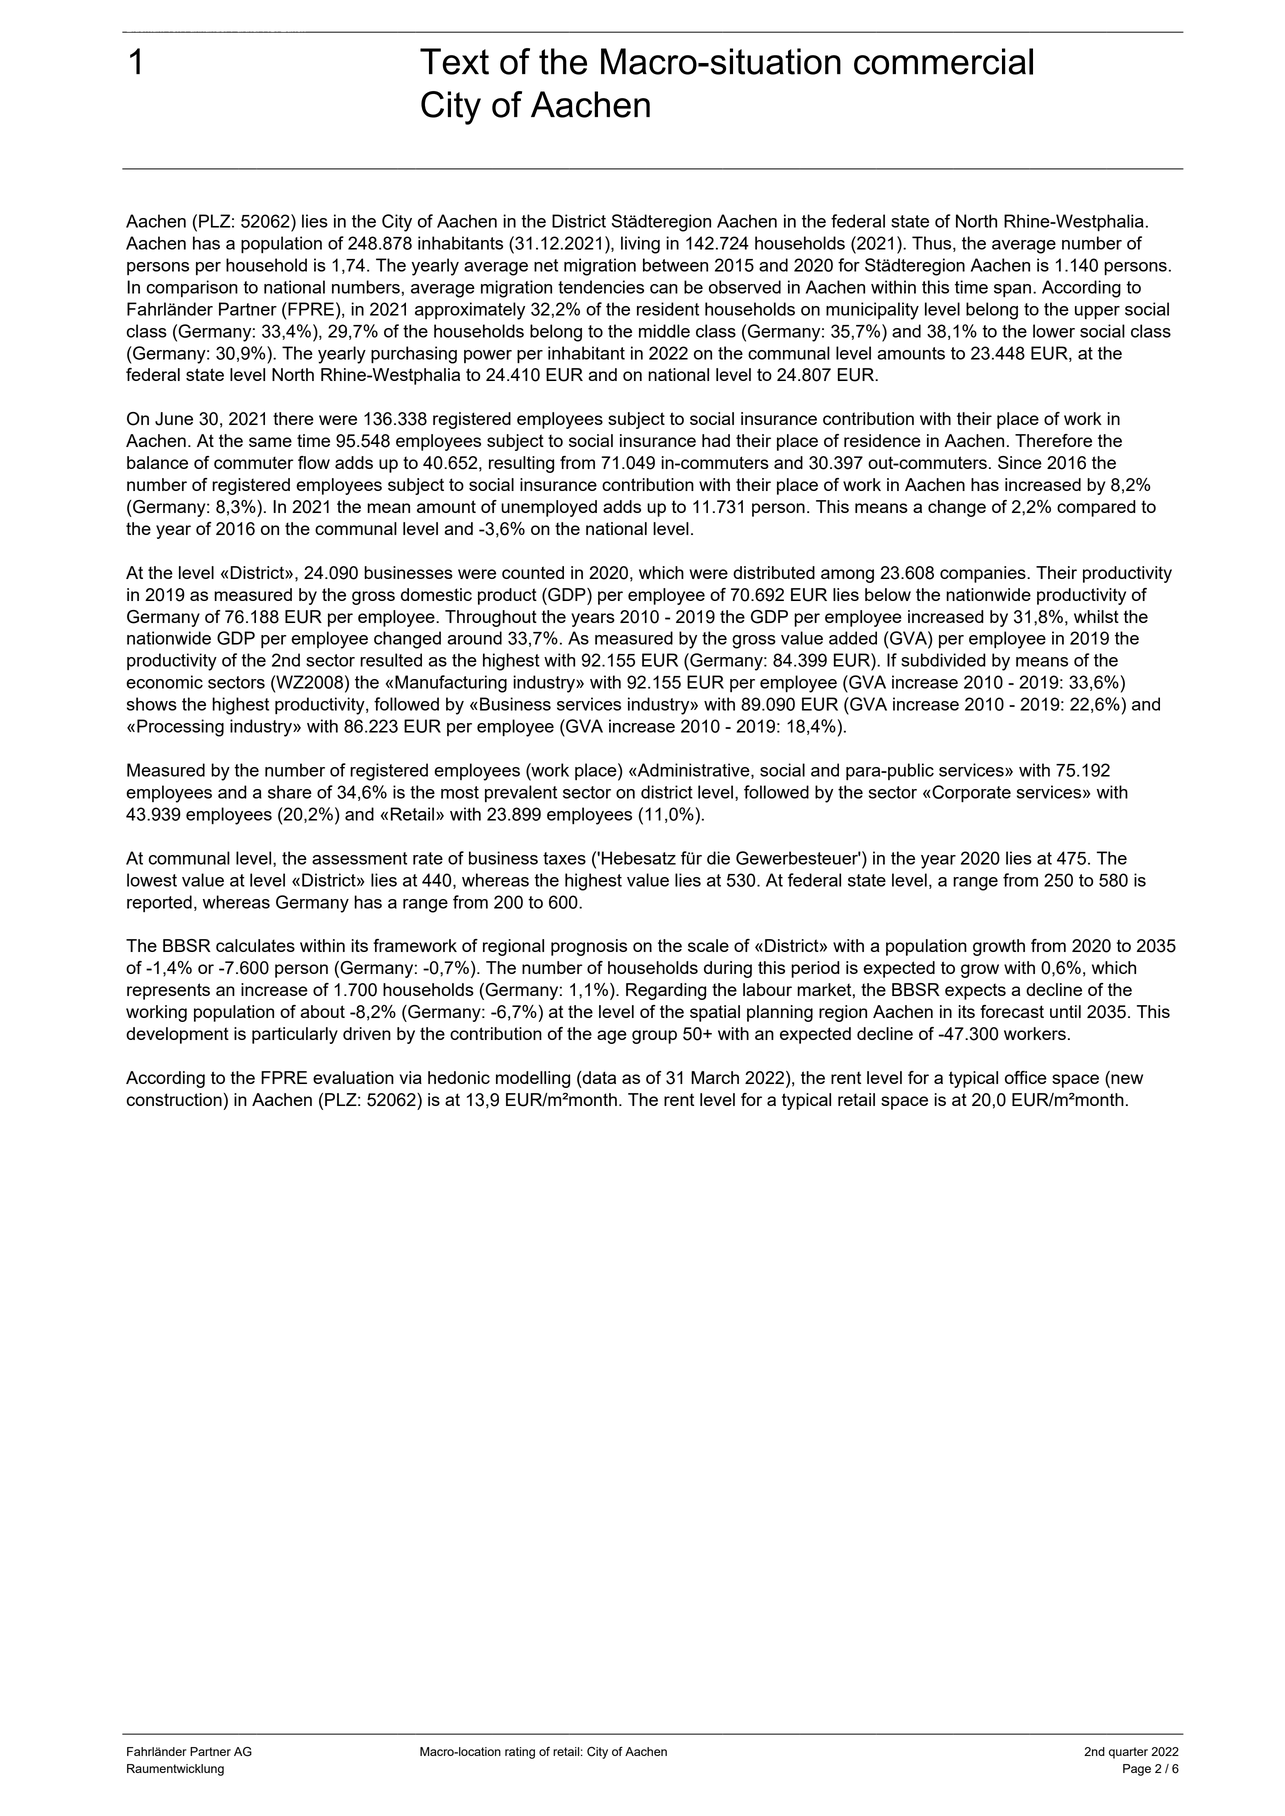 The image size is (1285, 1816). What do you see at coordinates (640, 245) in the screenshot?
I see `living` at bounding box center [640, 245].
